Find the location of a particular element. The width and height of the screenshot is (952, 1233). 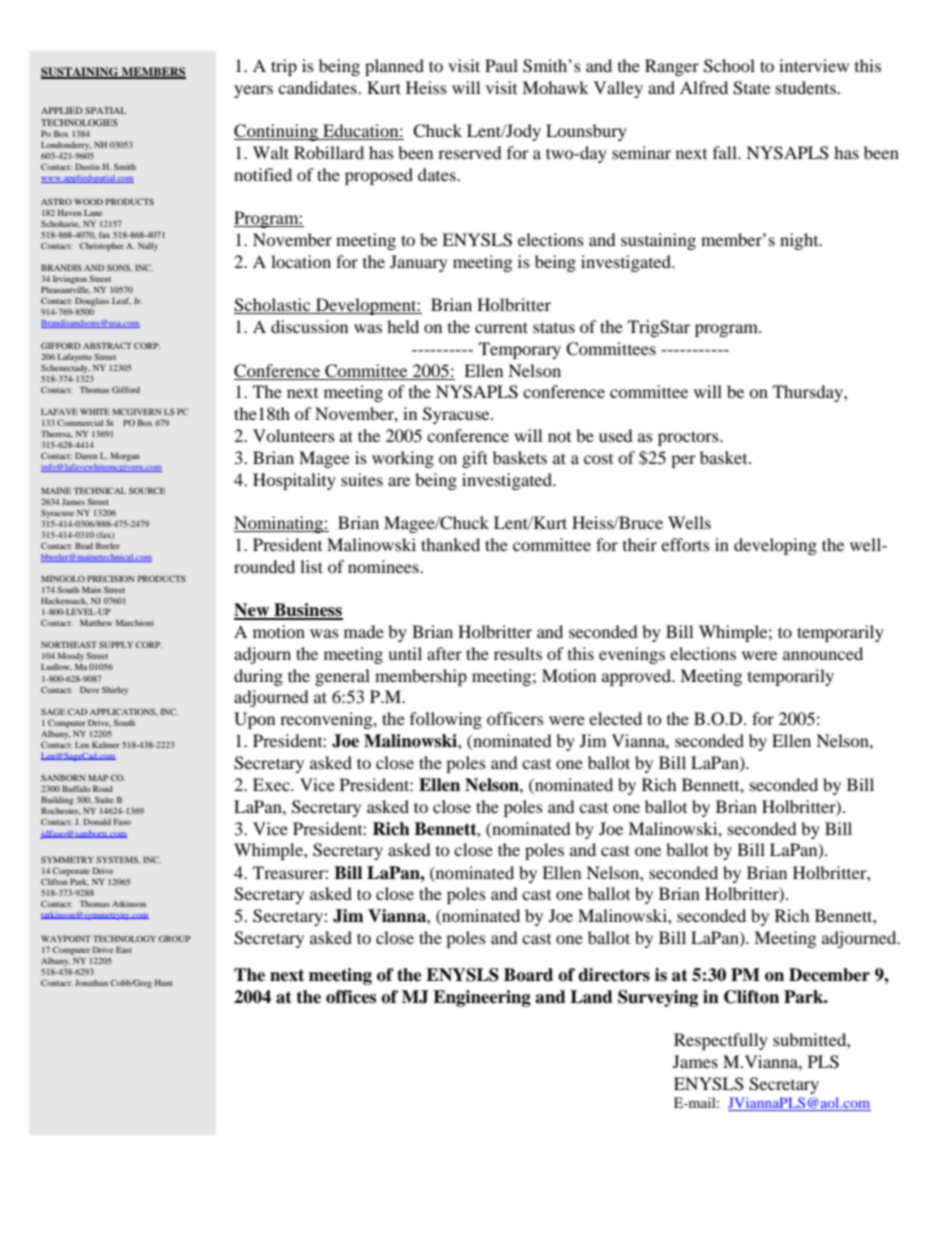

developing is located at coordinates (775, 546).
